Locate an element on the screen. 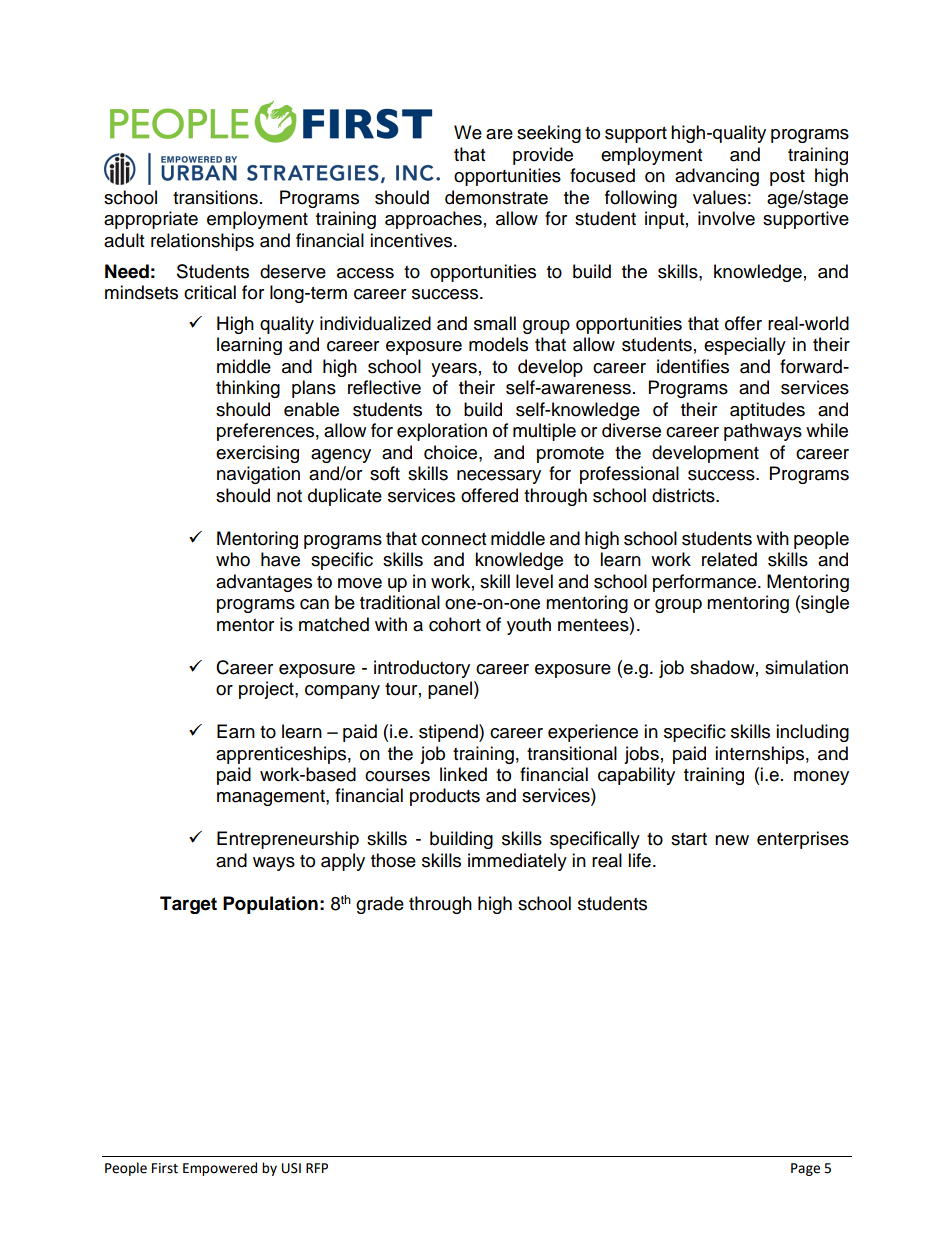 Image resolution: width=952 pixels, height=1233 pixels. management is located at coordinates (272, 798).
